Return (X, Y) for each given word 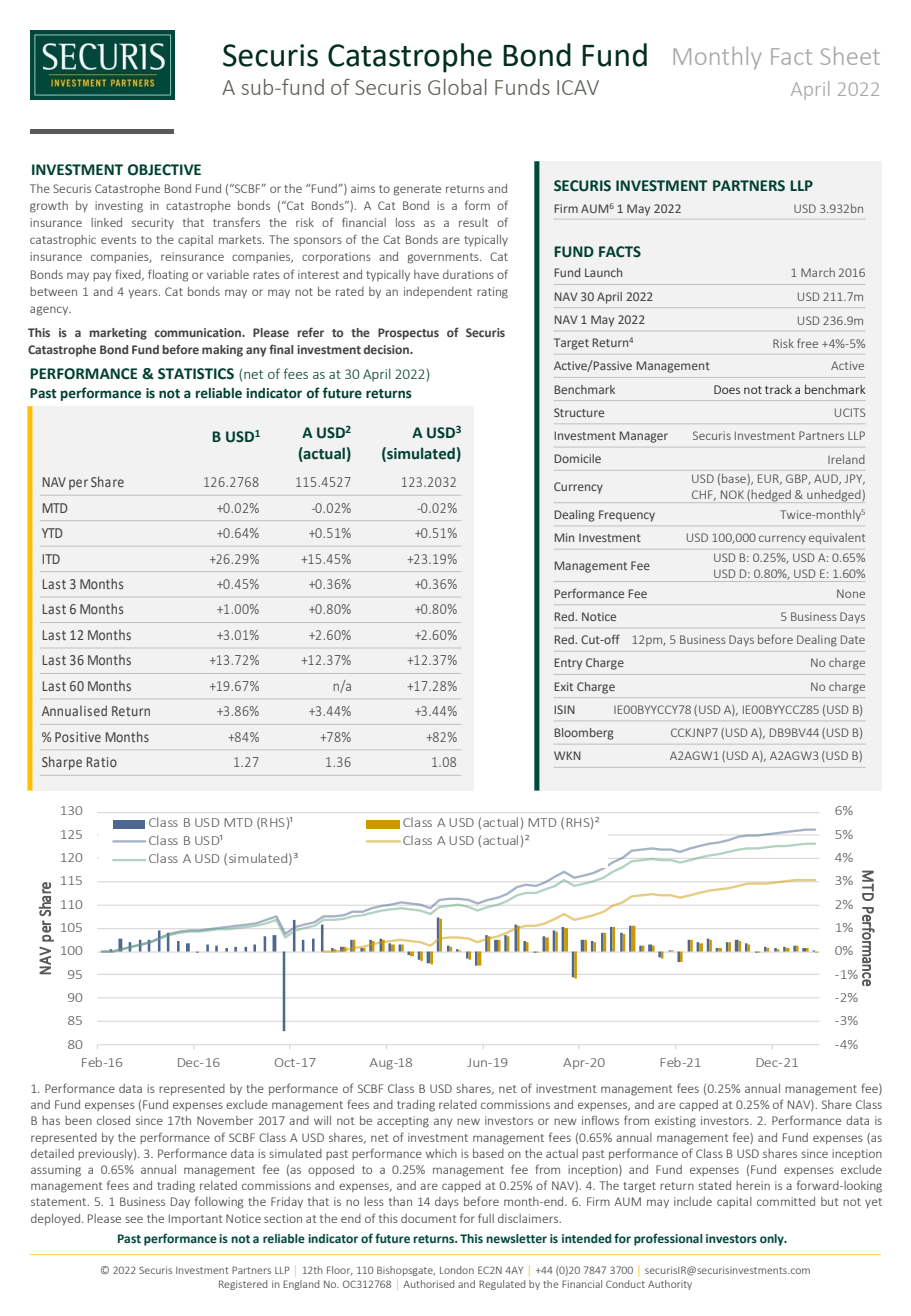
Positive (78, 737)
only (773, 1240)
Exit (563, 686)
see (134, 1219)
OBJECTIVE (164, 170)
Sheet (850, 56)
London (457, 1270)
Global (457, 87)
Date (853, 639)
